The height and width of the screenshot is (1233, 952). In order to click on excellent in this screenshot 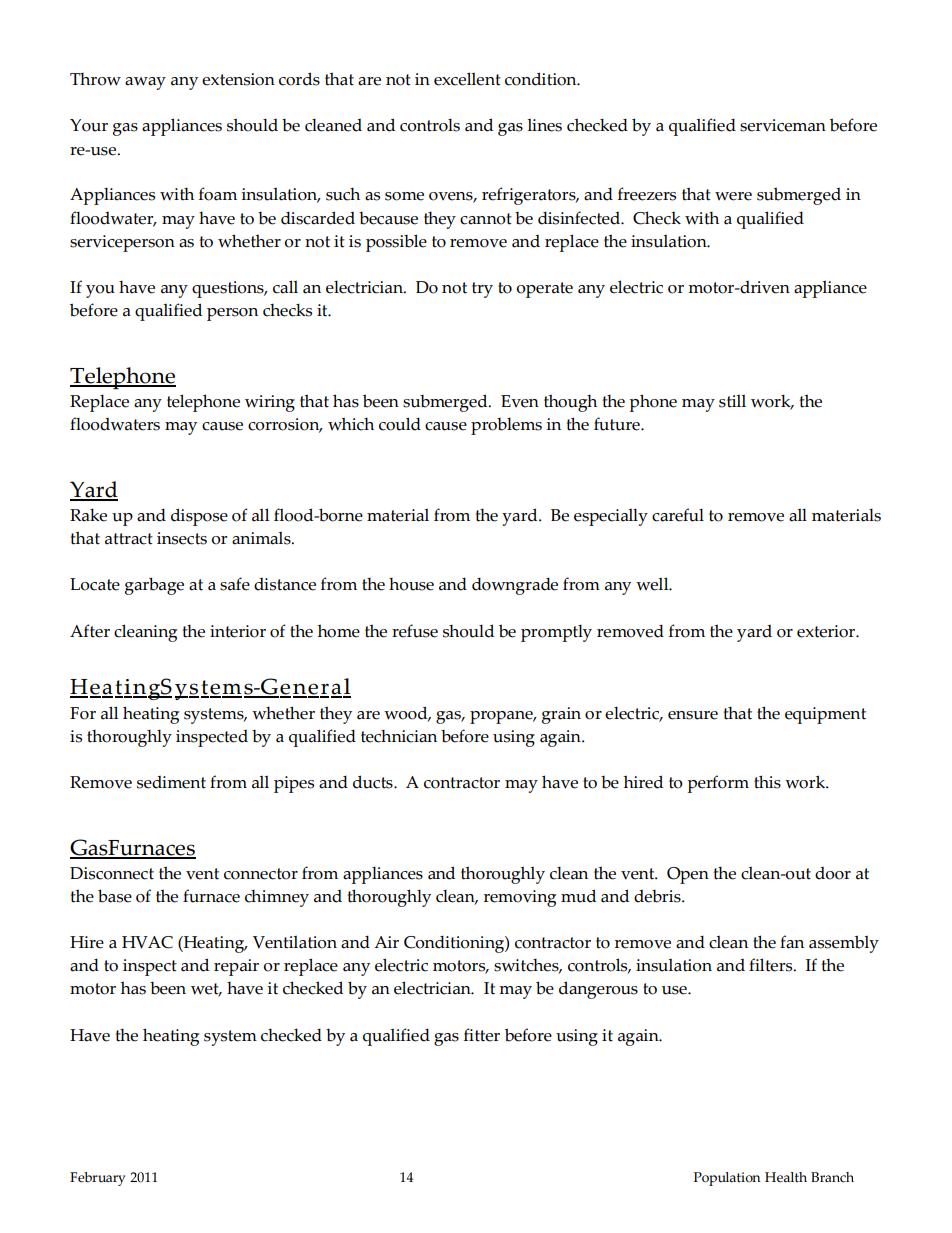, I will do `click(467, 79)`.
